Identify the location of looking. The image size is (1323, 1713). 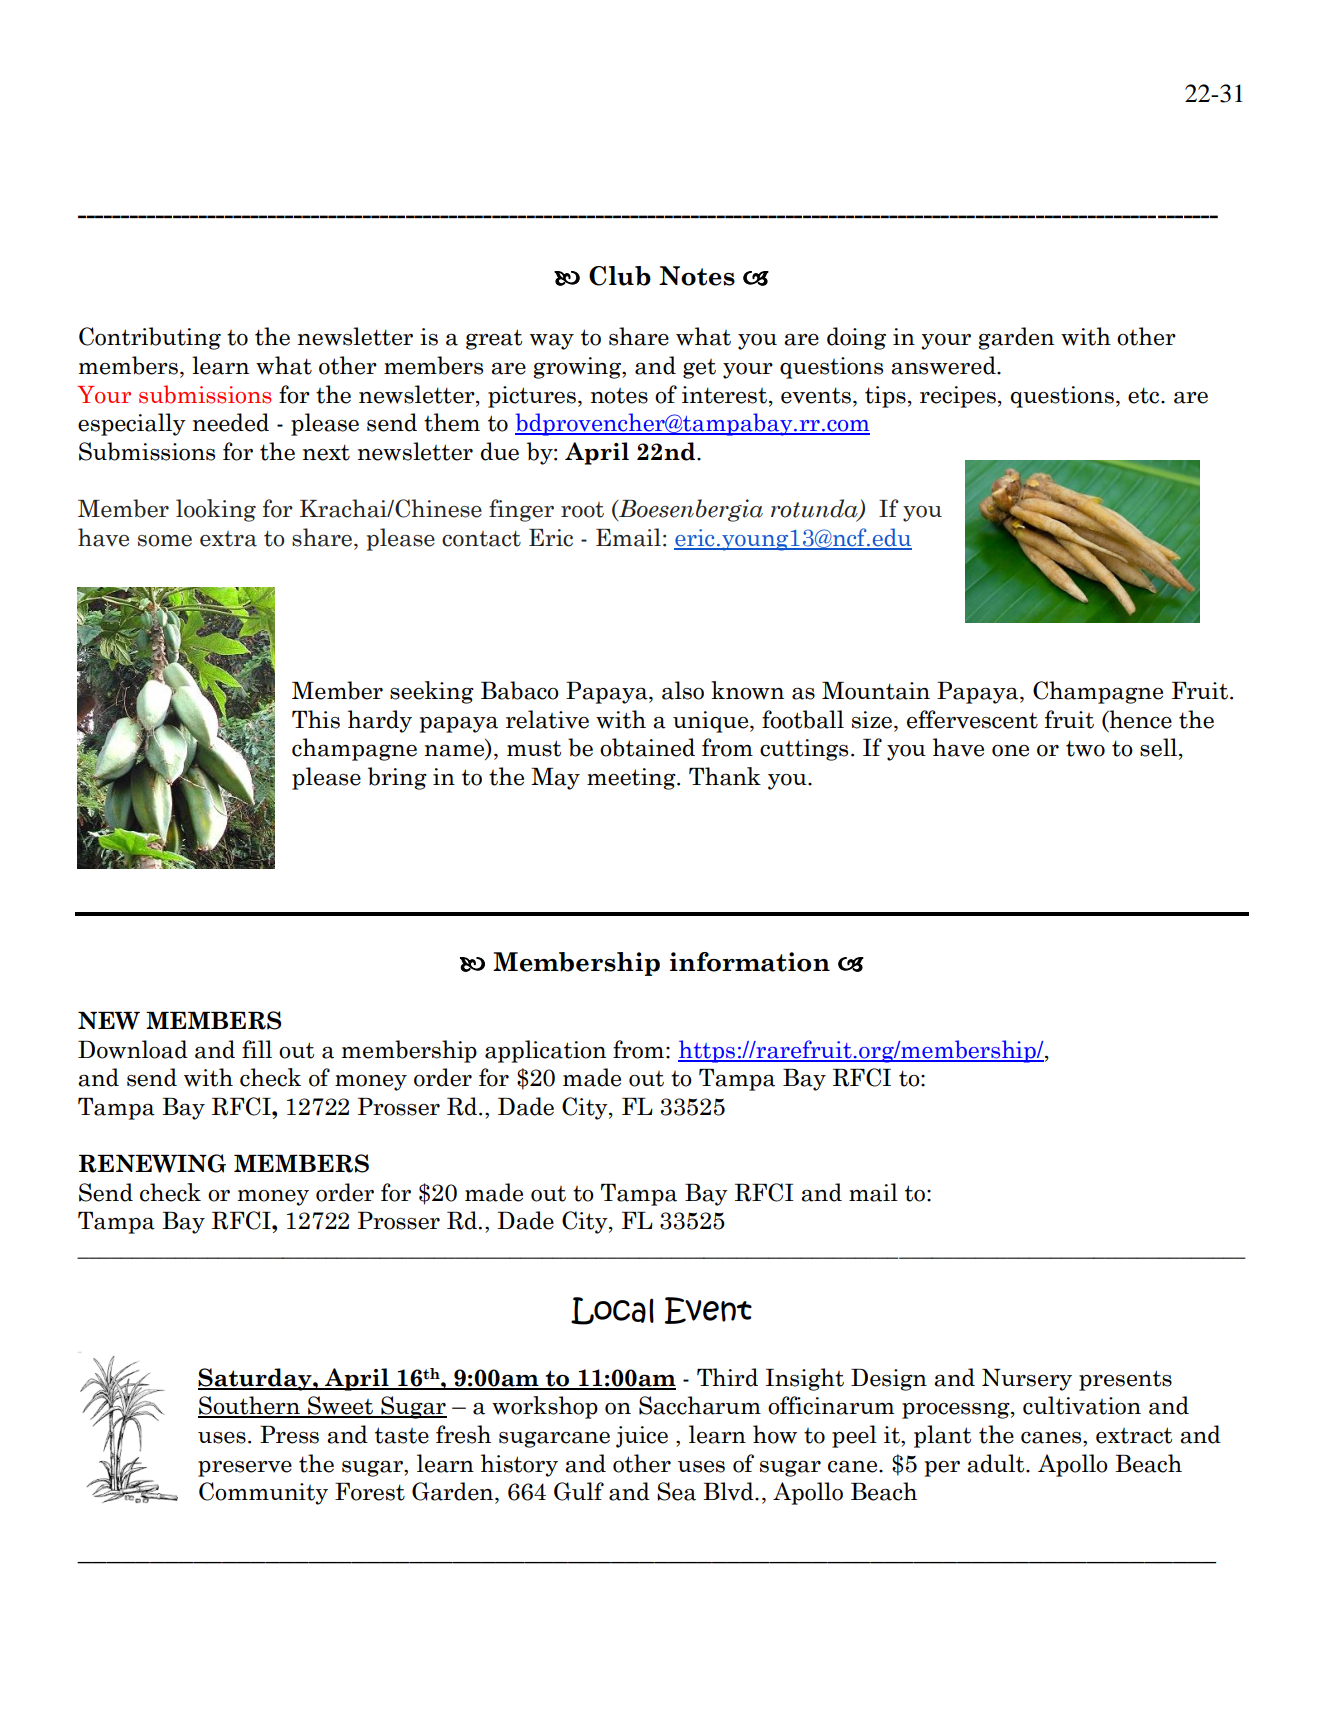
(216, 510).
